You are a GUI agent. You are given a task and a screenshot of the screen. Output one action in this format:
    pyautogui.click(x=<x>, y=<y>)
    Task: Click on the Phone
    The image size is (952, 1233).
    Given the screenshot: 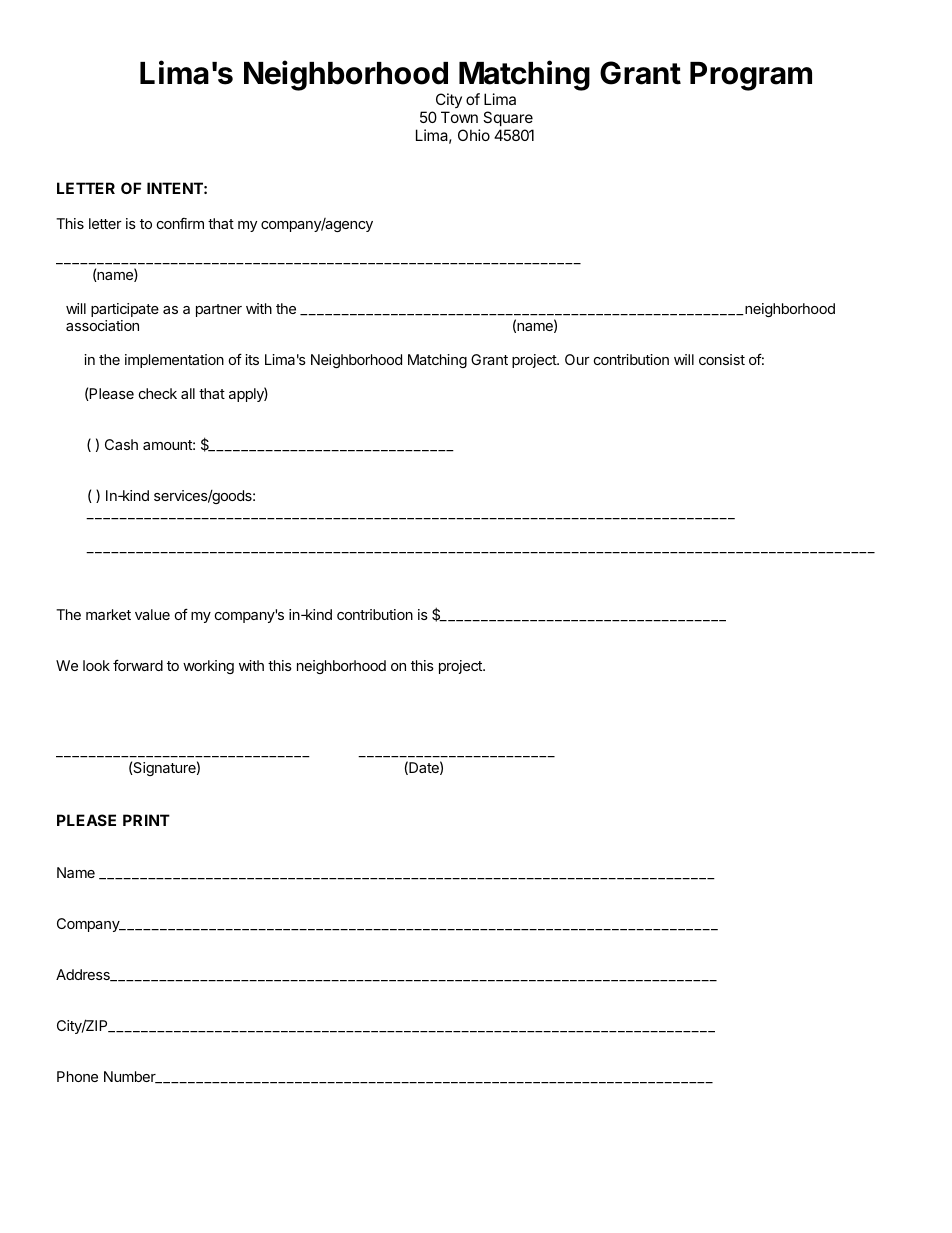 What is the action you would take?
    pyautogui.click(x=77, y=1076)
